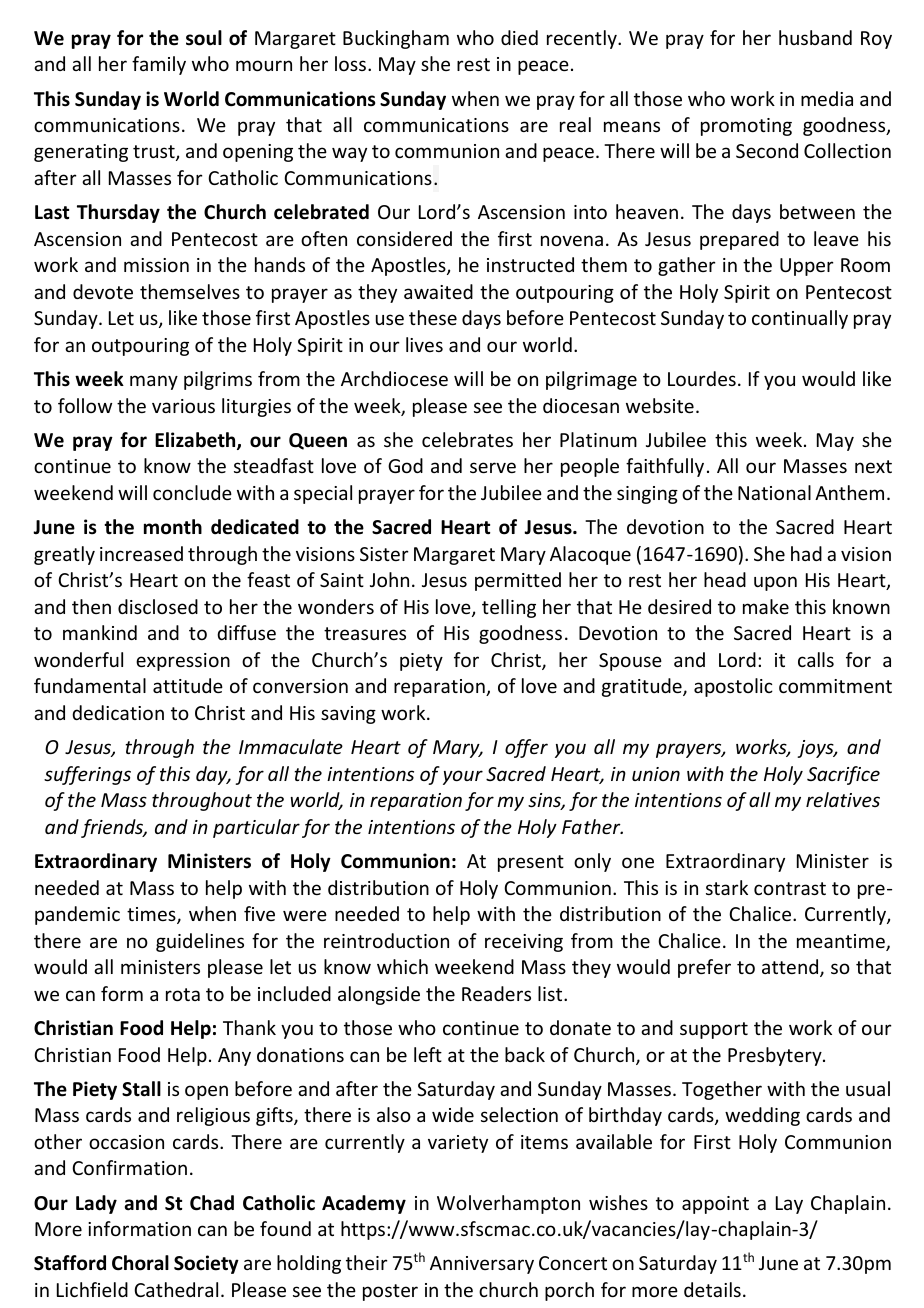 This screenshot has height=1308, width=924. What do you see at coordinates (827, 98) in the screenshot?
I see `media` at bounding box center [827, 98].
